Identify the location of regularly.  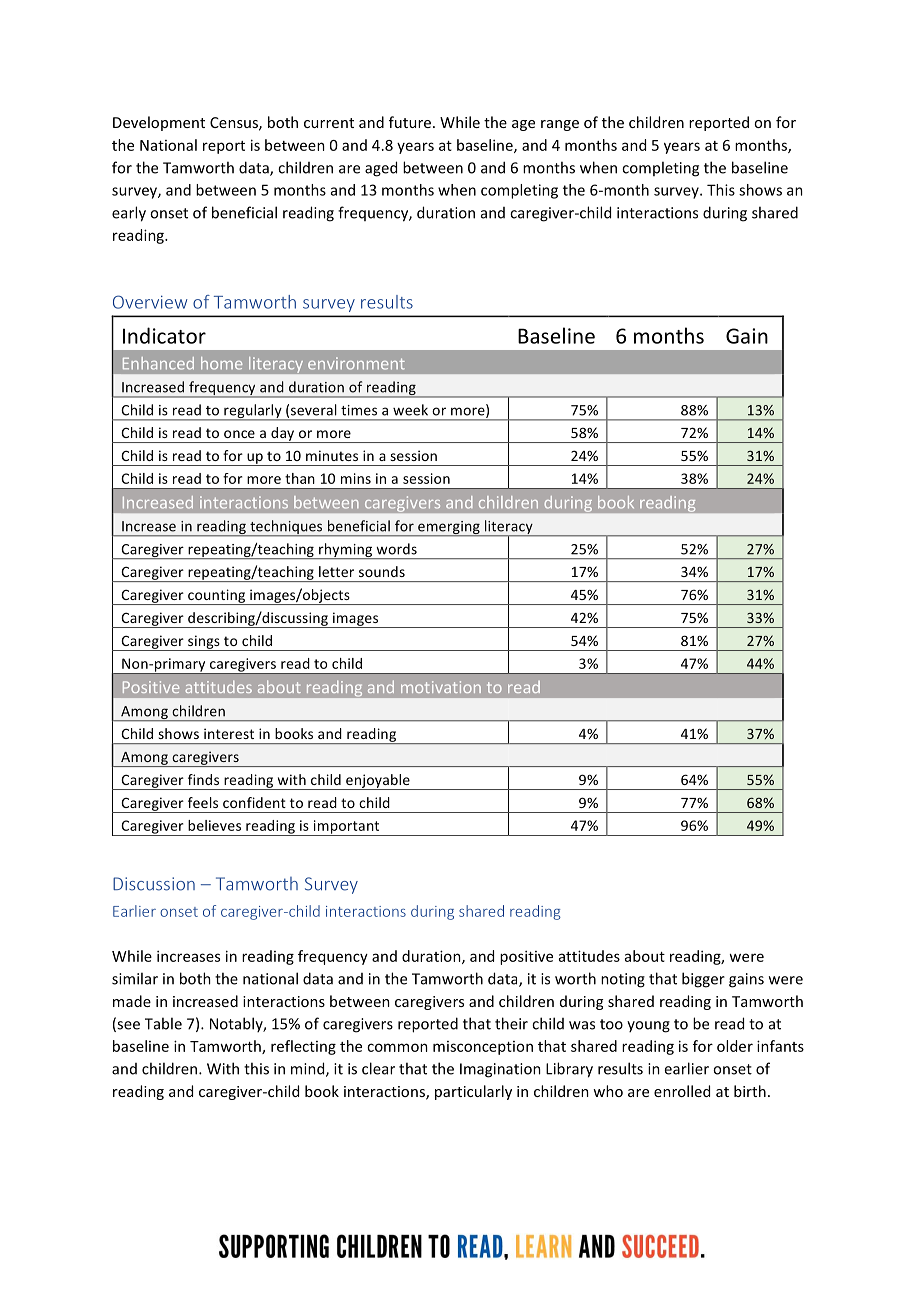
(253, 412).
